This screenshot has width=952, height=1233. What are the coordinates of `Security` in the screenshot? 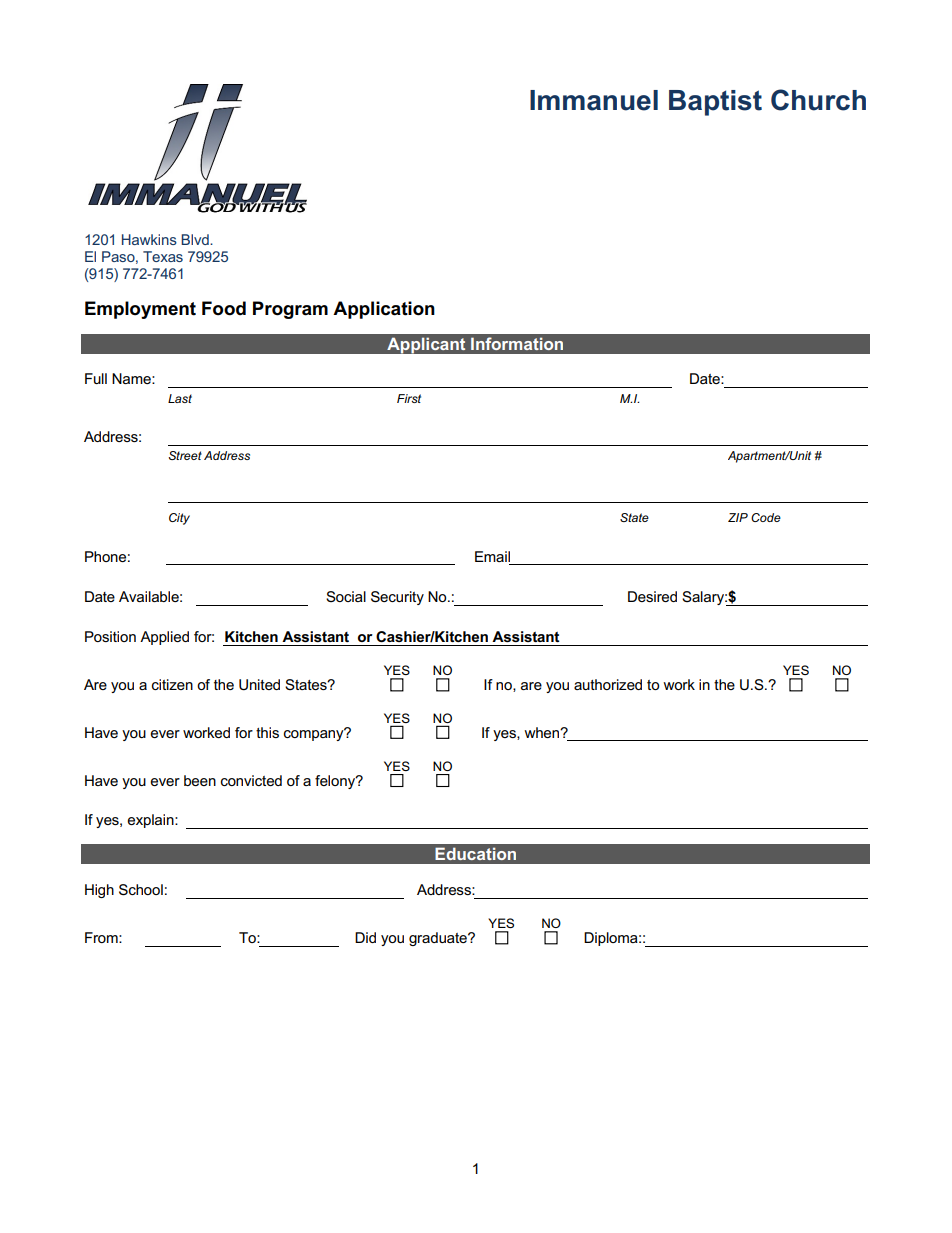 It's located at (397, 598).
